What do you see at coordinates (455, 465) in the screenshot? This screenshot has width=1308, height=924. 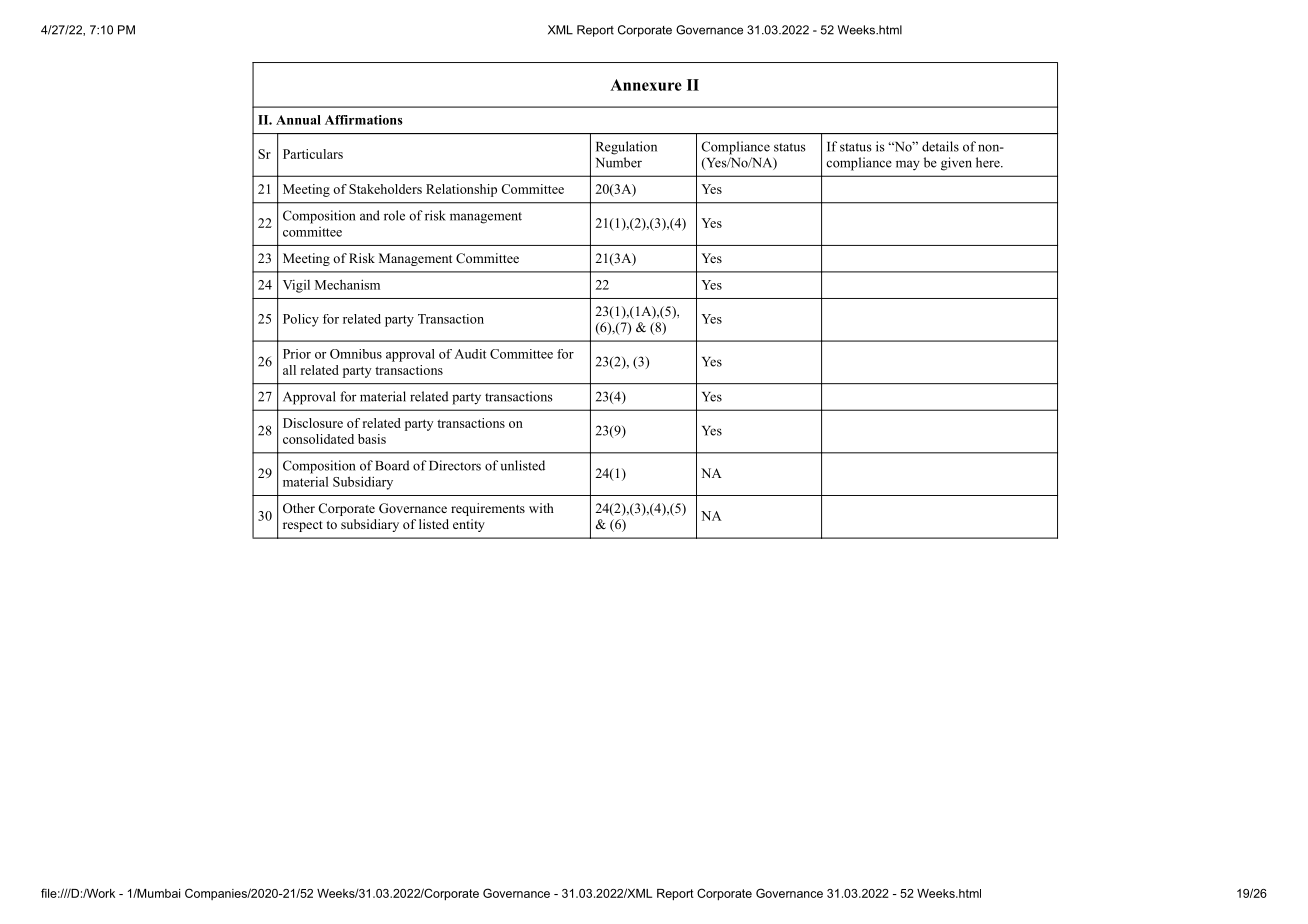 I see `Directors` at bounding box center [455, 465].
